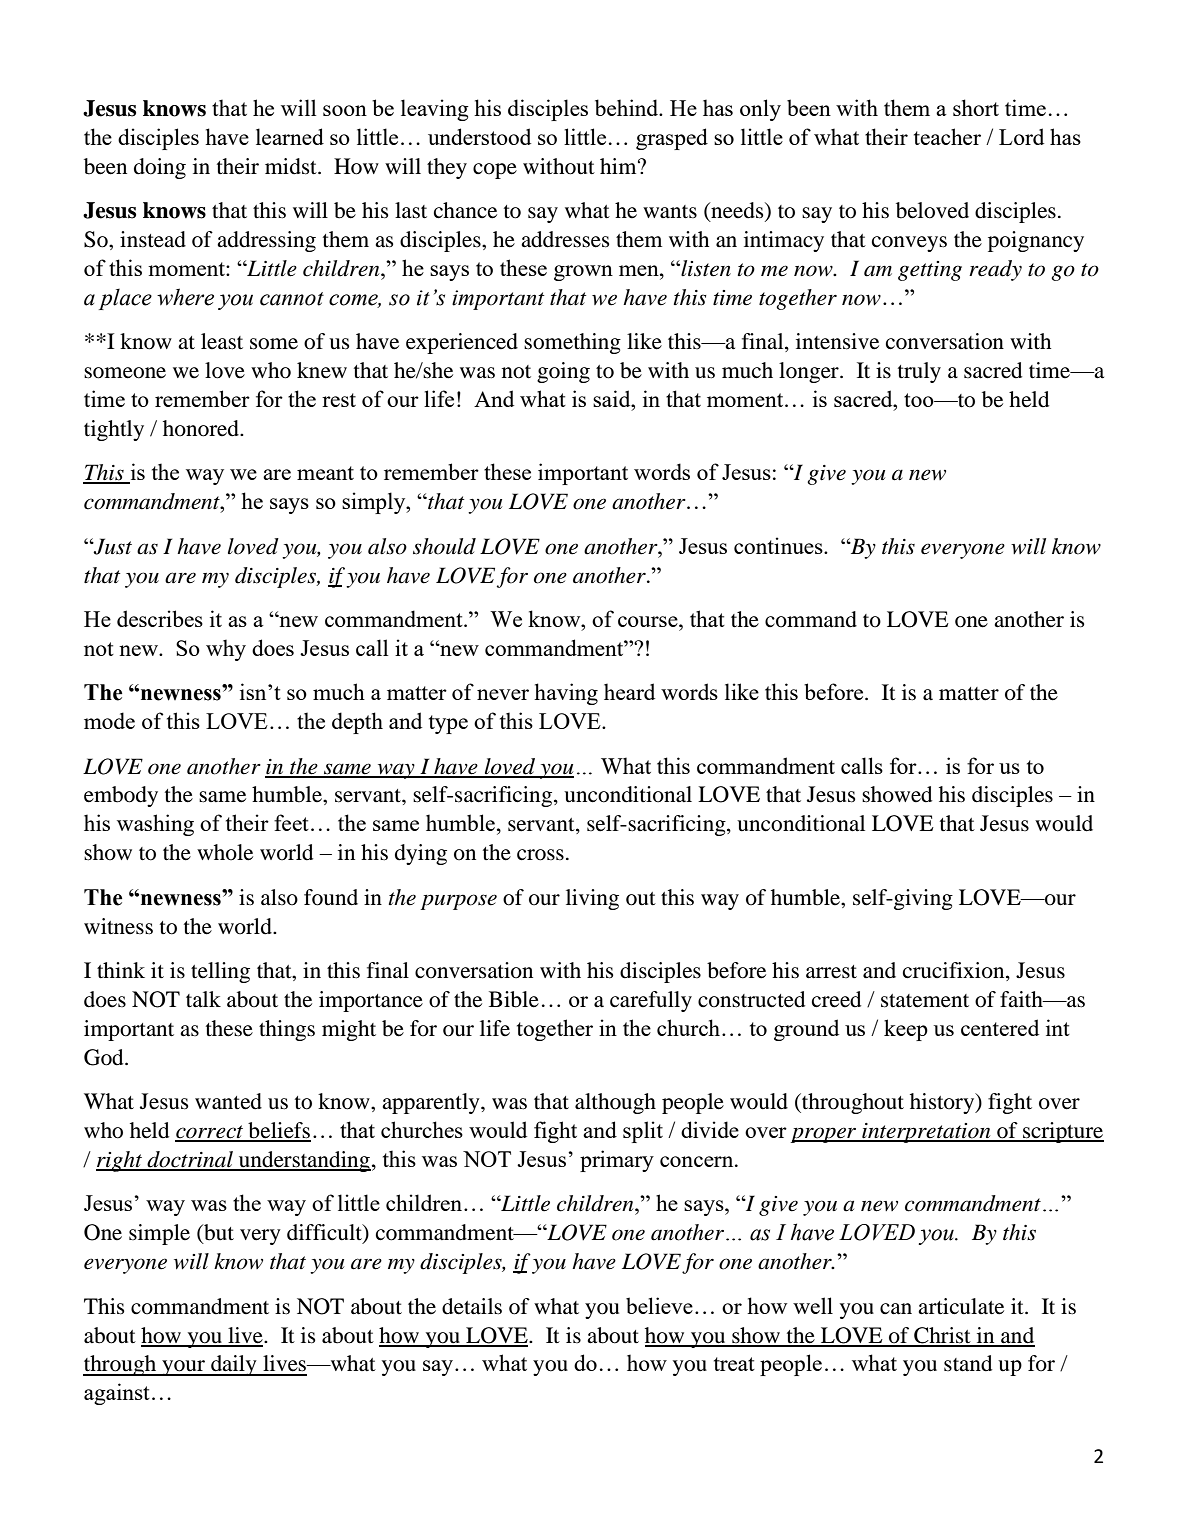  What do you see at coordinates (628, 107) in the document?
I see `behind` at bounding box center [628, 107].
